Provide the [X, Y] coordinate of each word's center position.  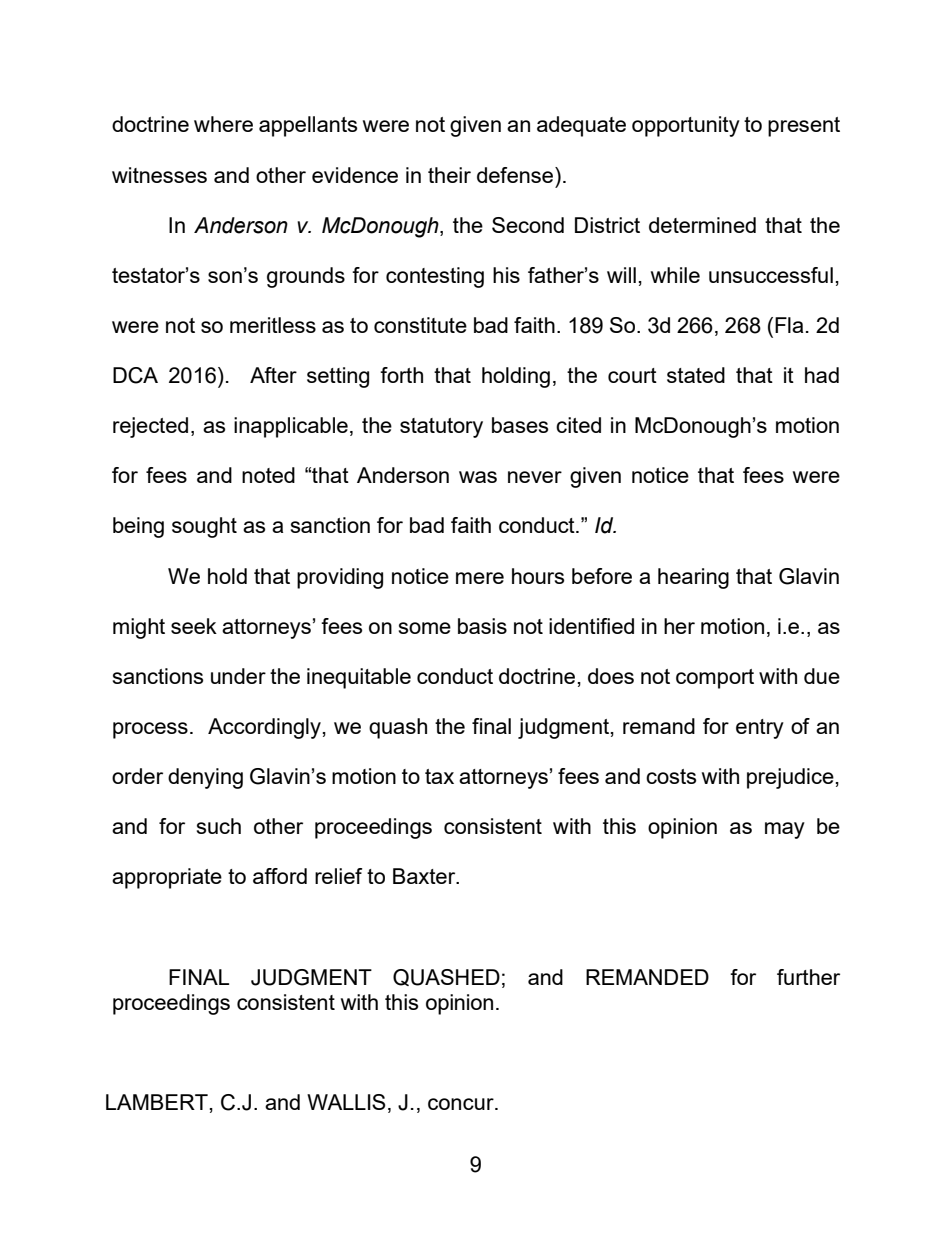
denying [205, 778]
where [223, 124]
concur [462, 1104]
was [478, 477]
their [449, 175]
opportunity [686, 126]
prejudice [790, 778]
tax [439, 776]
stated [696, 375]
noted [268, 475]
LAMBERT [157, 1102]
